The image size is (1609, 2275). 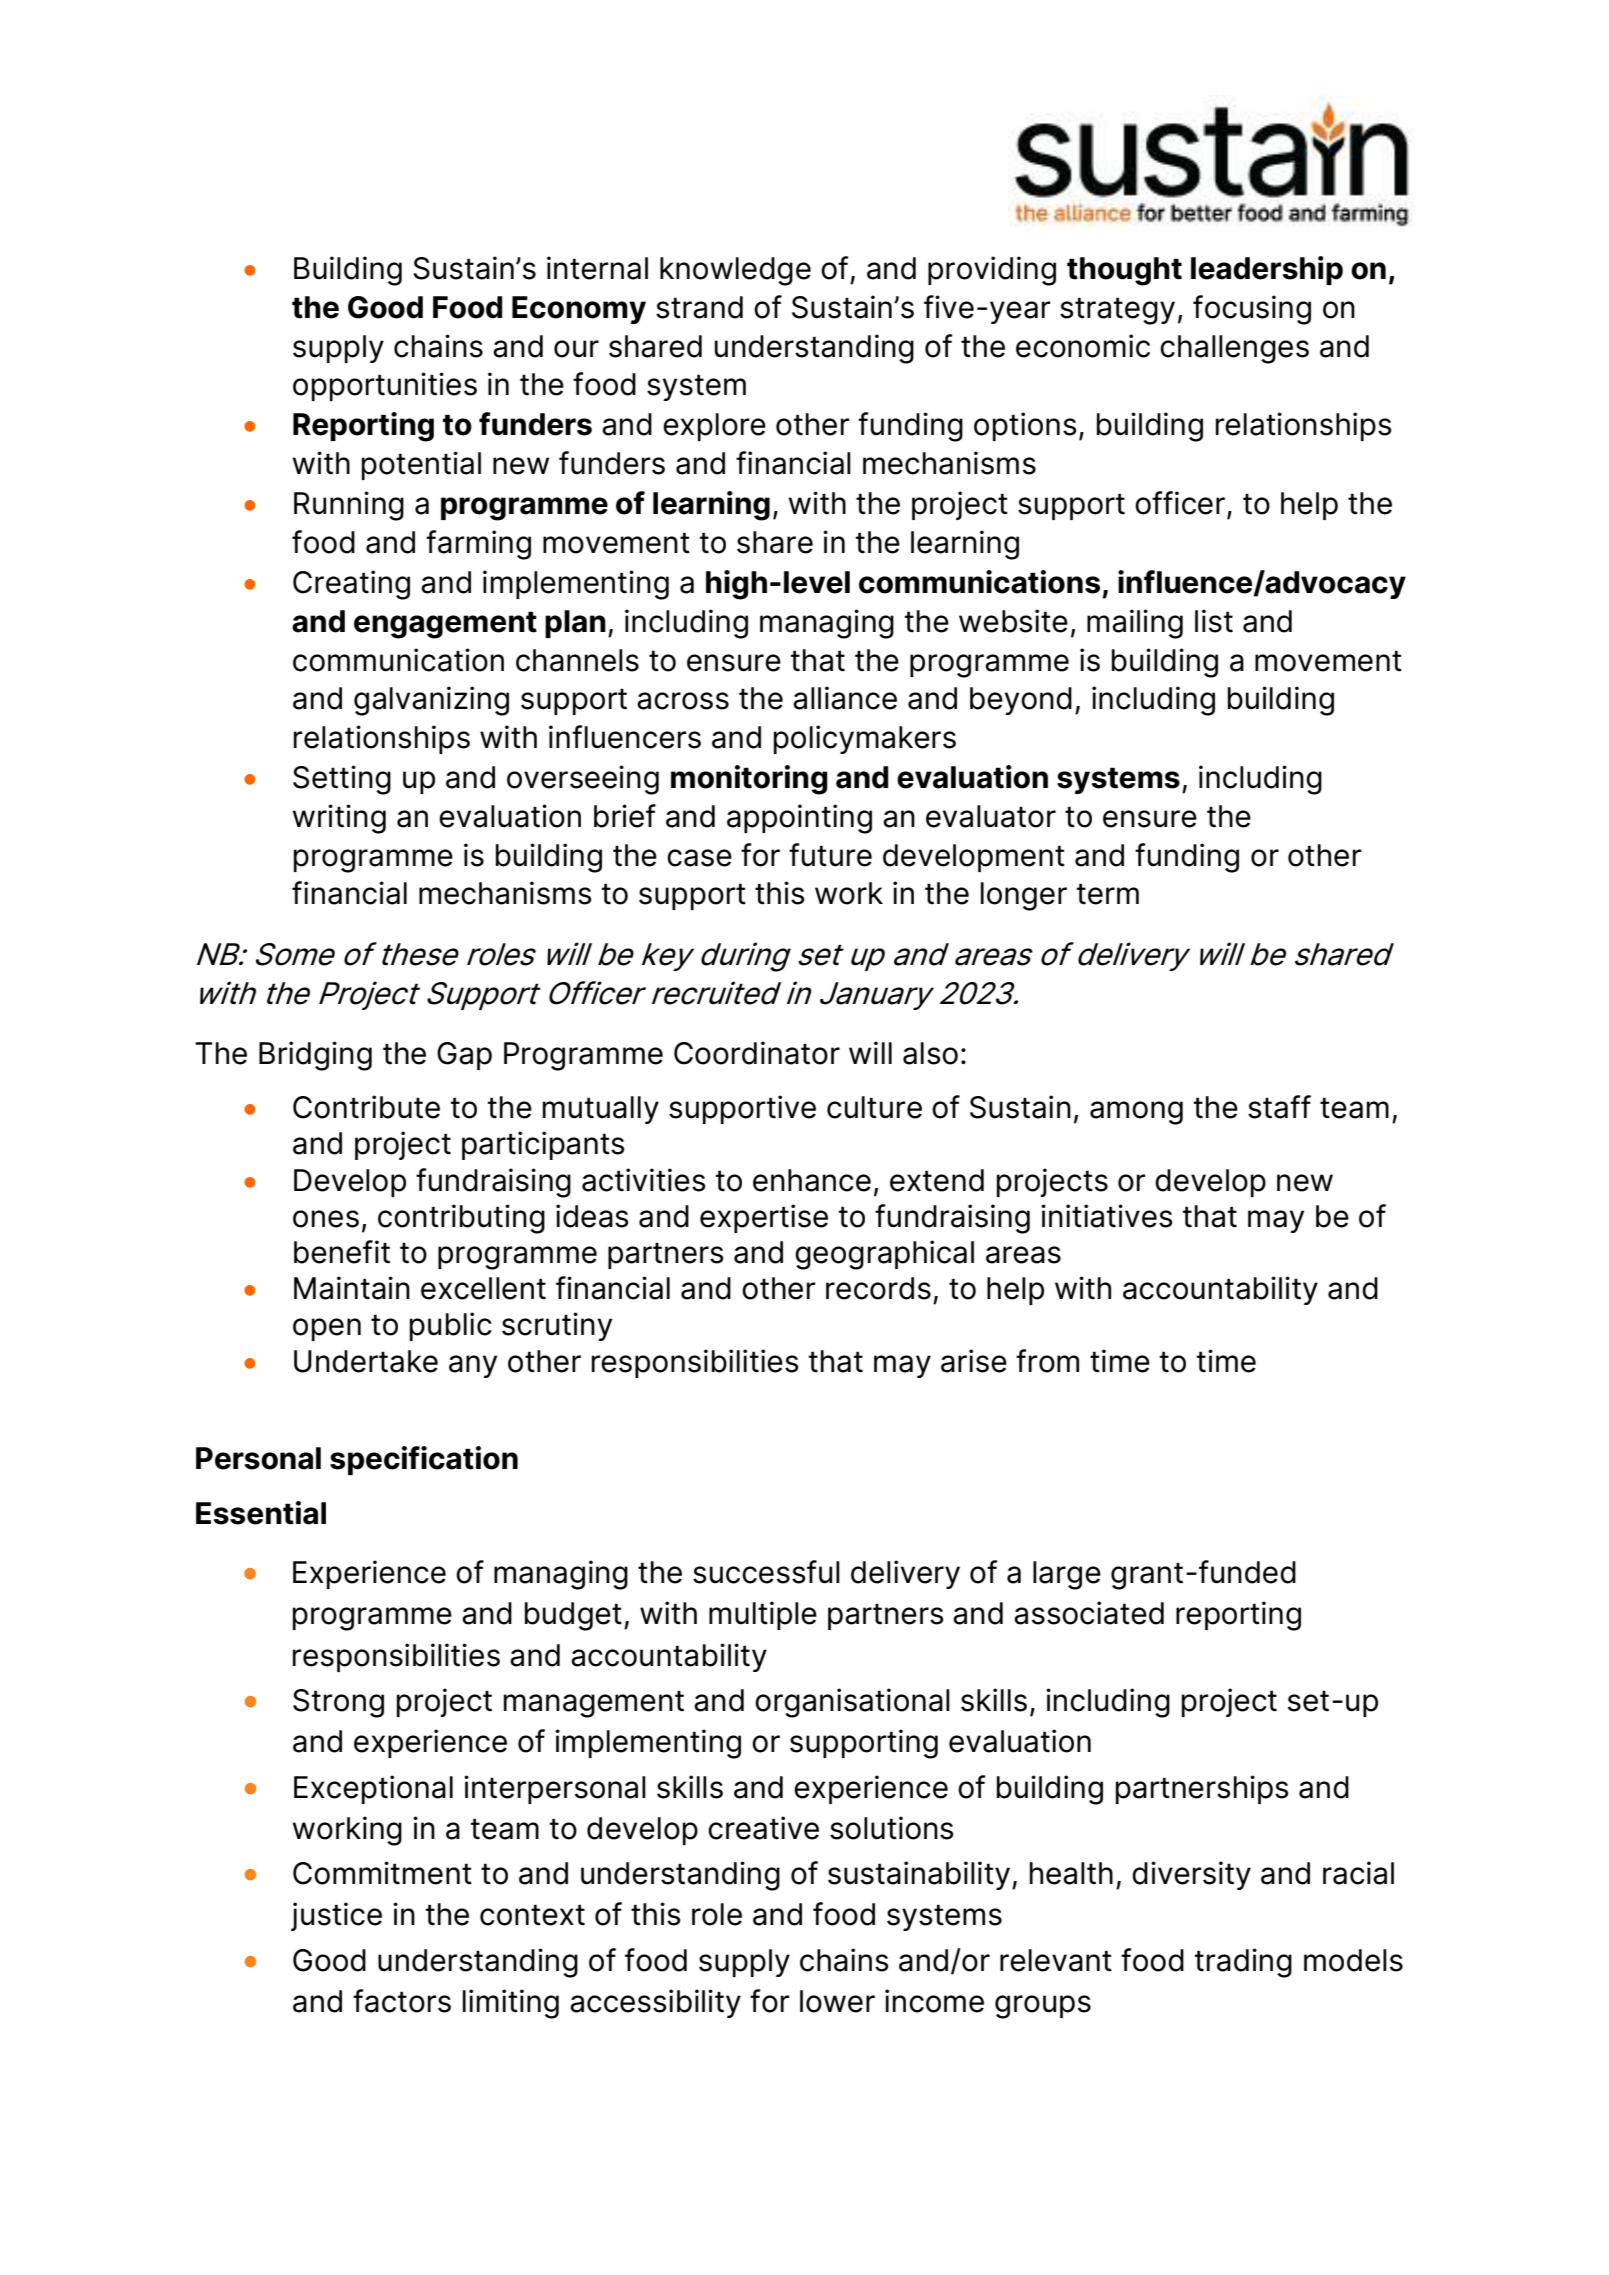 What do you see at coordinates (402, 2001) in the screenshot?
I see `factors` at bounding box center [402, 2001].
